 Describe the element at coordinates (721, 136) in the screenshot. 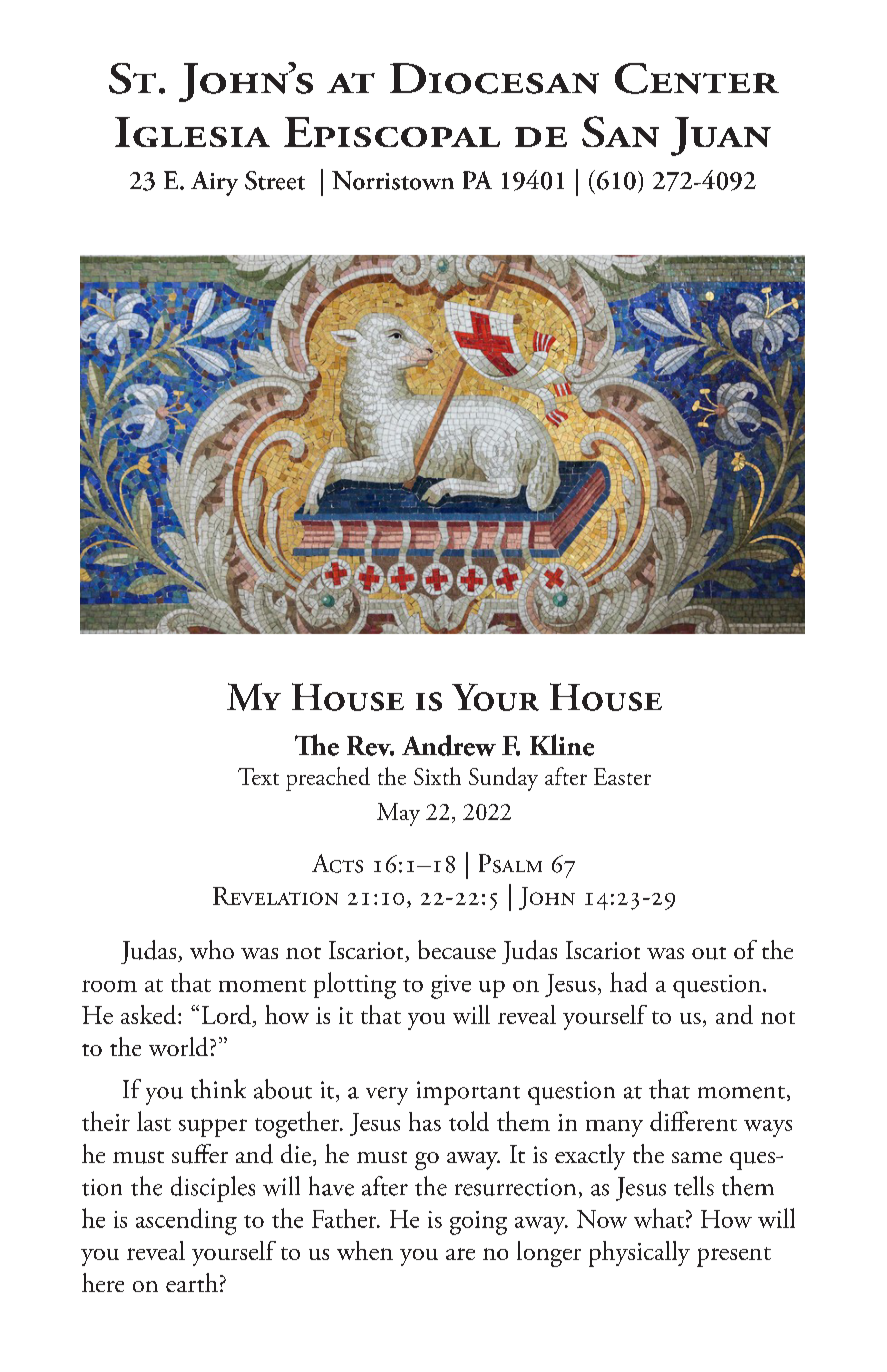

I see `Juan` at that location.
